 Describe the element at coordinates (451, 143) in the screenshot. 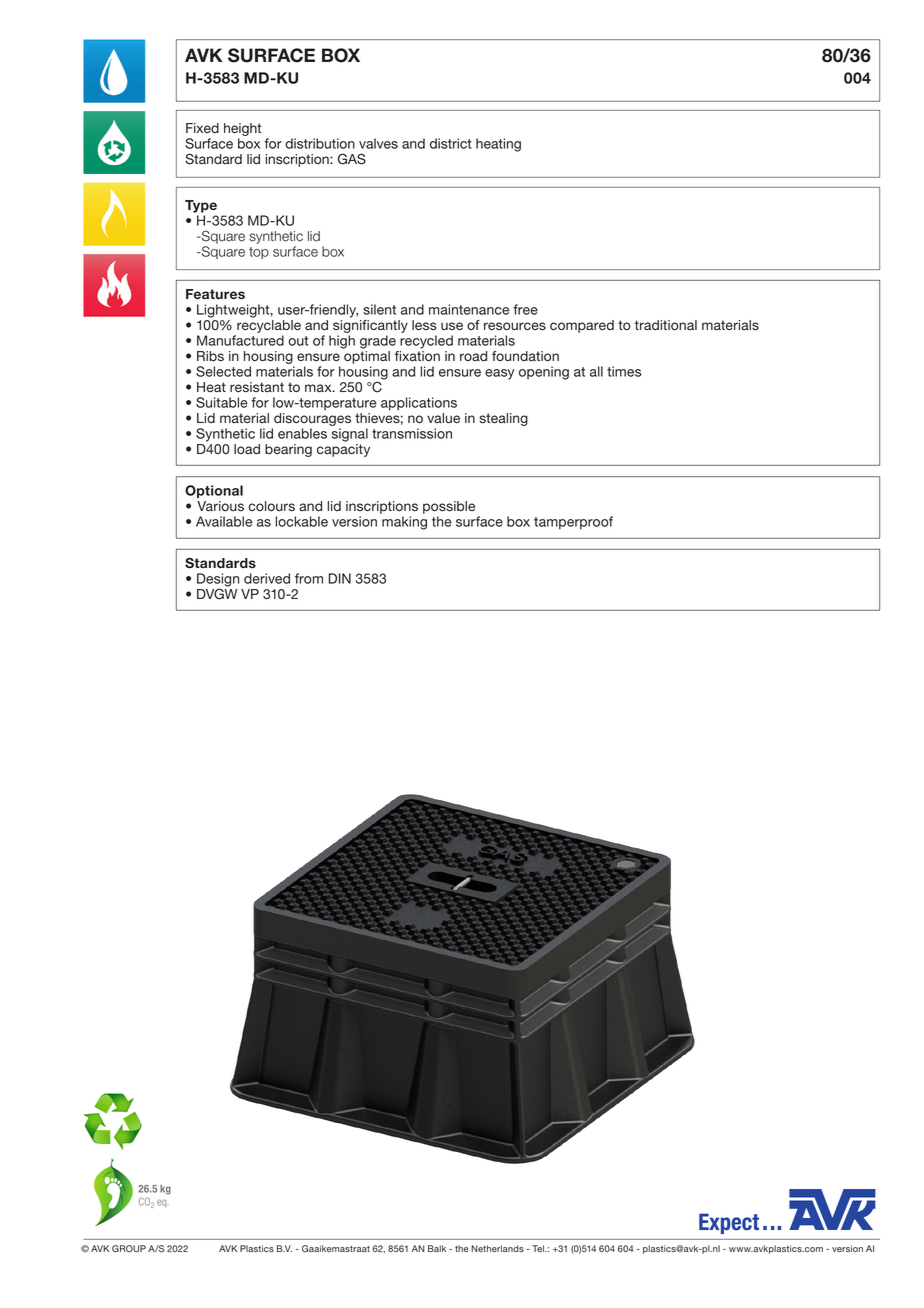

I see `district` at that location.
